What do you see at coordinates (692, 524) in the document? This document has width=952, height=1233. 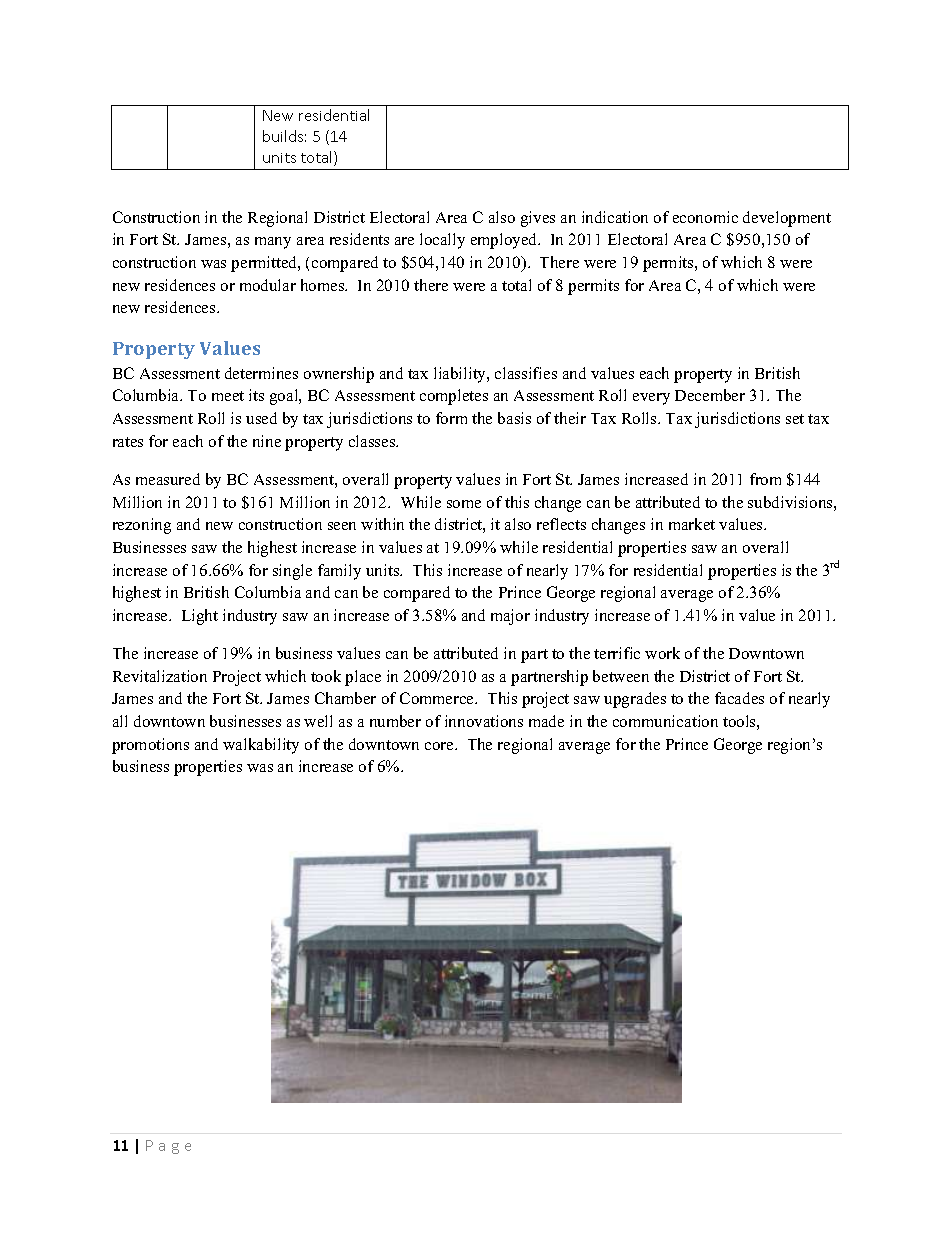 I see `market` at bounding box center [692, 524].
